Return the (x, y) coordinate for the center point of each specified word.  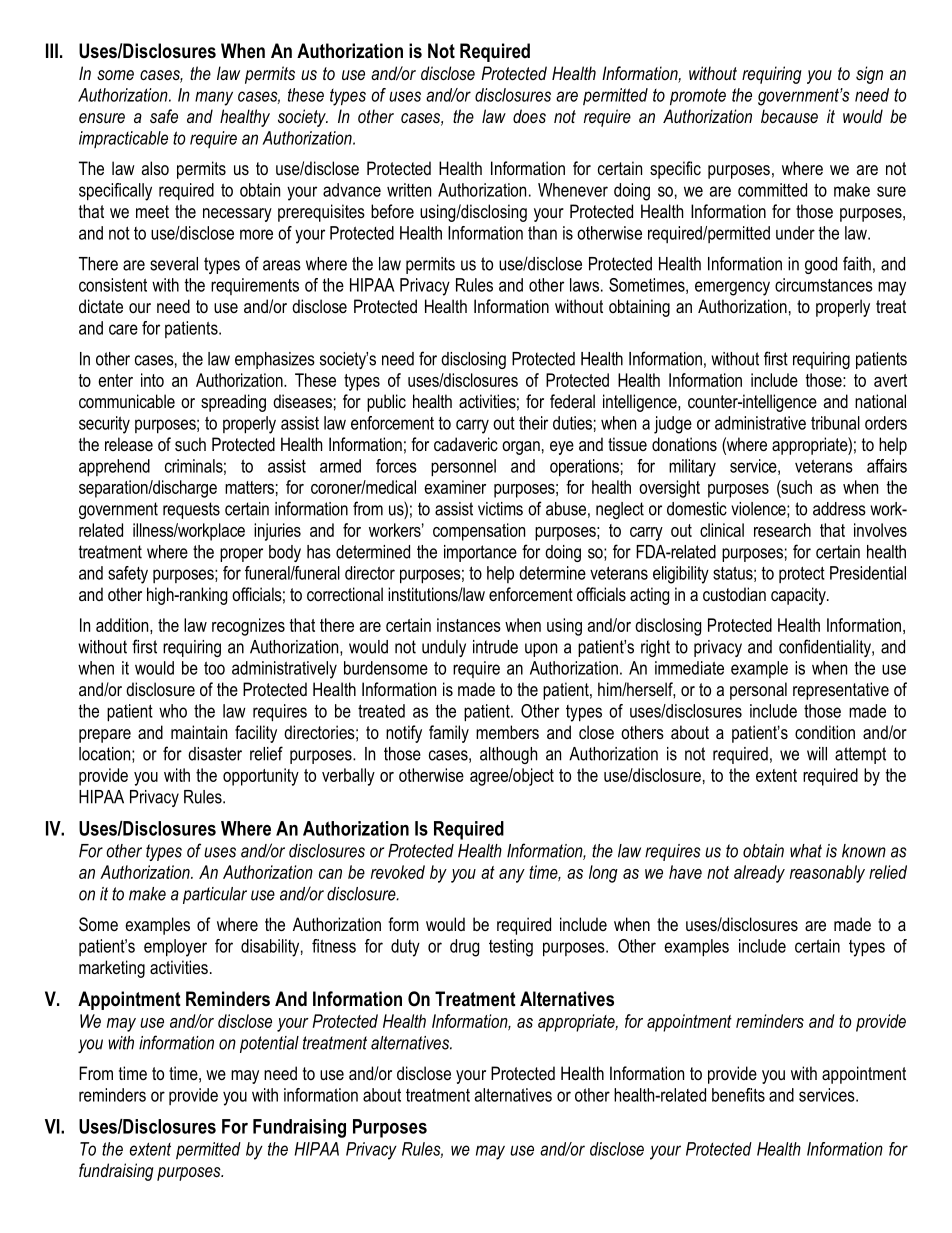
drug (464, 948)
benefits (738, 1095)
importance (480, 553)
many (214, 98)
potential (269, 1044)
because (789, 116)
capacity (799, 596)
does (529, 116)
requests (191, 510)
